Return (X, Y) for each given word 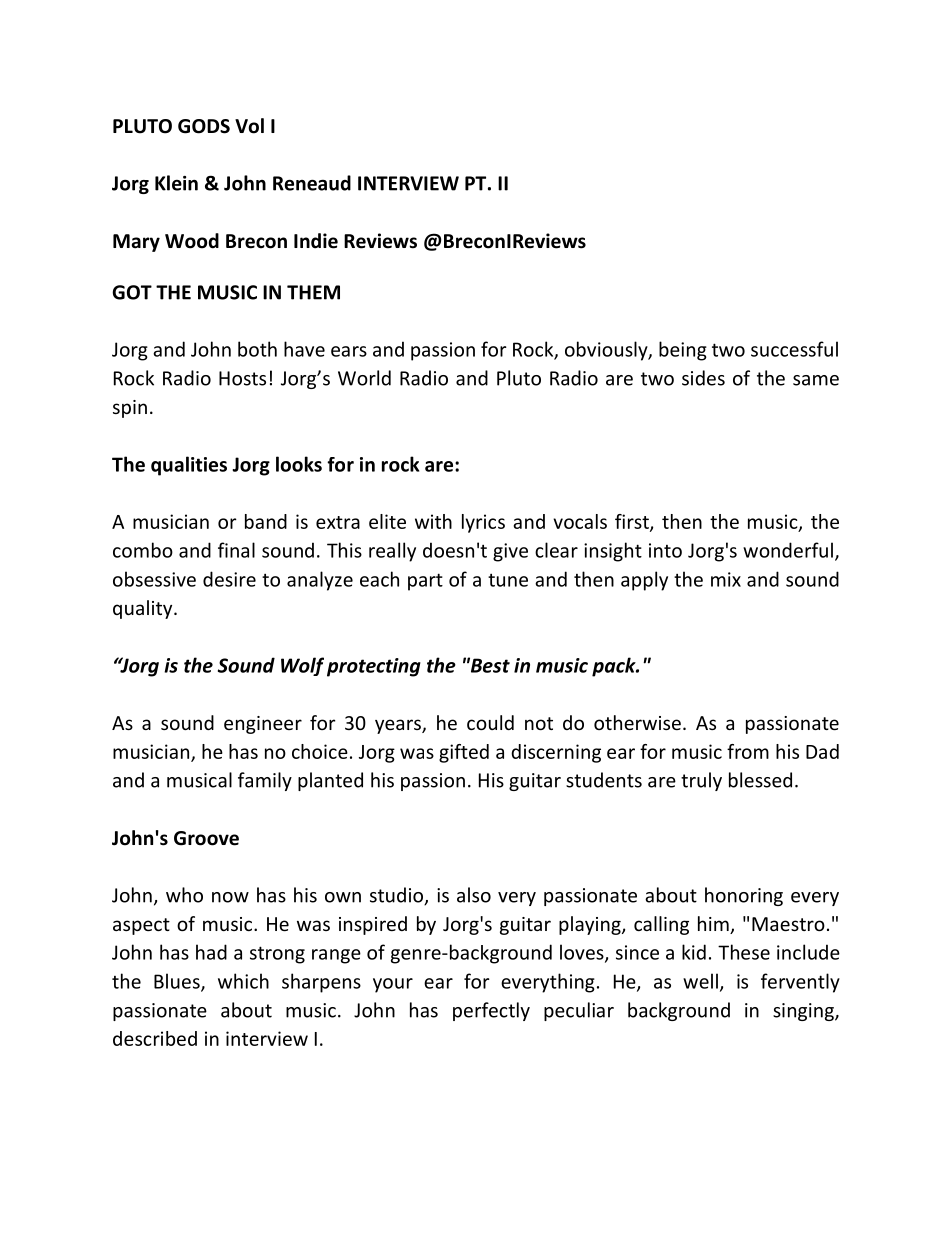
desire (229, 579)
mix (726, 579)
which (243, 981)
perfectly (491, 1011)
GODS (204, 126)
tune (508, 580)
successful (794, 349)
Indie (316, 241)
